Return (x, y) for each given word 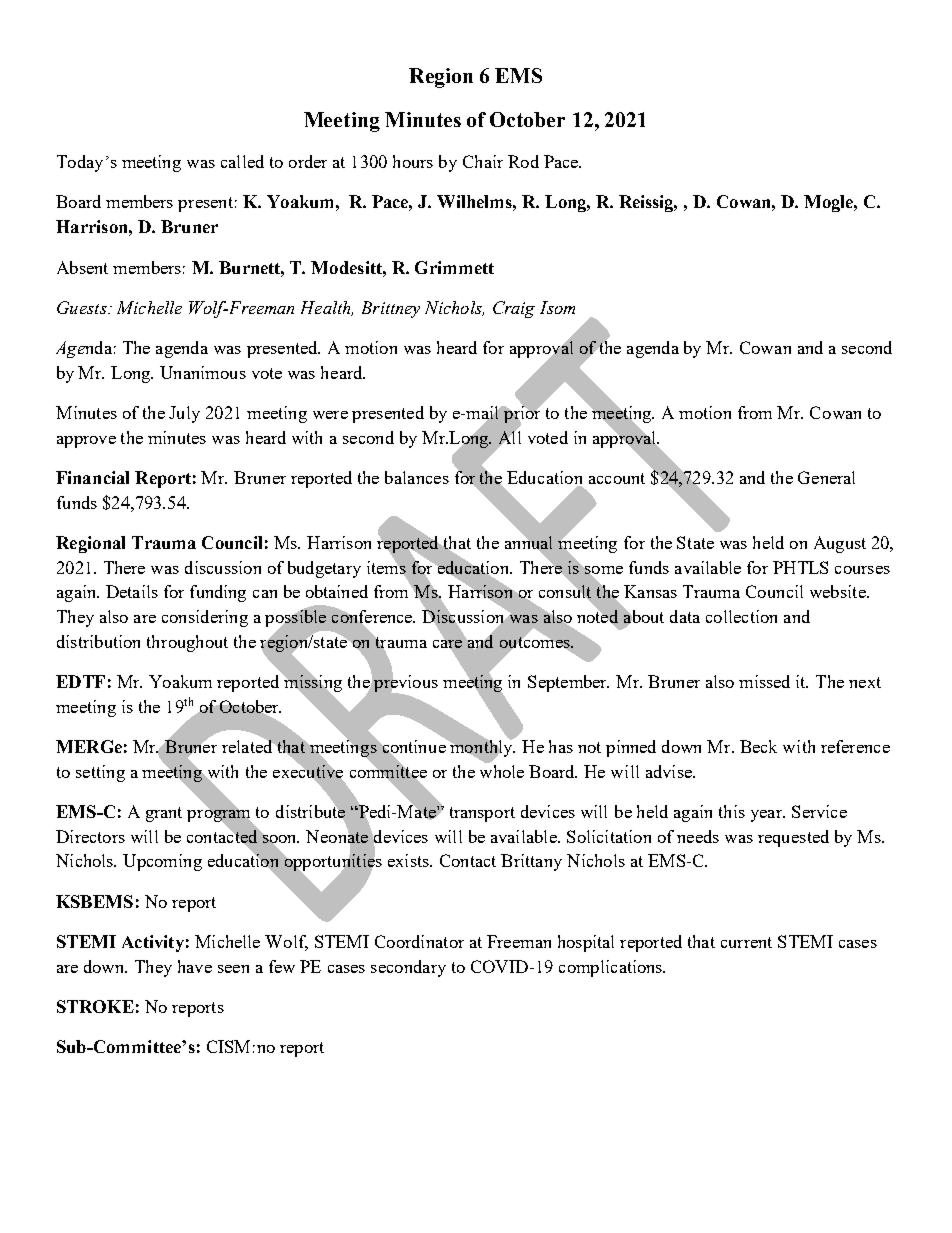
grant (164, 814)
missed (764, 681)
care (447, 644)
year (767, 816)
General (826, 477)
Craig (514, 309)
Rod (523, 161)
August (840, 544)
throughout (187, 643)
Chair (483, 161)
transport (482, 814)
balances (417, 477)
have (195, 966)
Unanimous (203, 372)
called (242, 161)
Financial (92, 477)
